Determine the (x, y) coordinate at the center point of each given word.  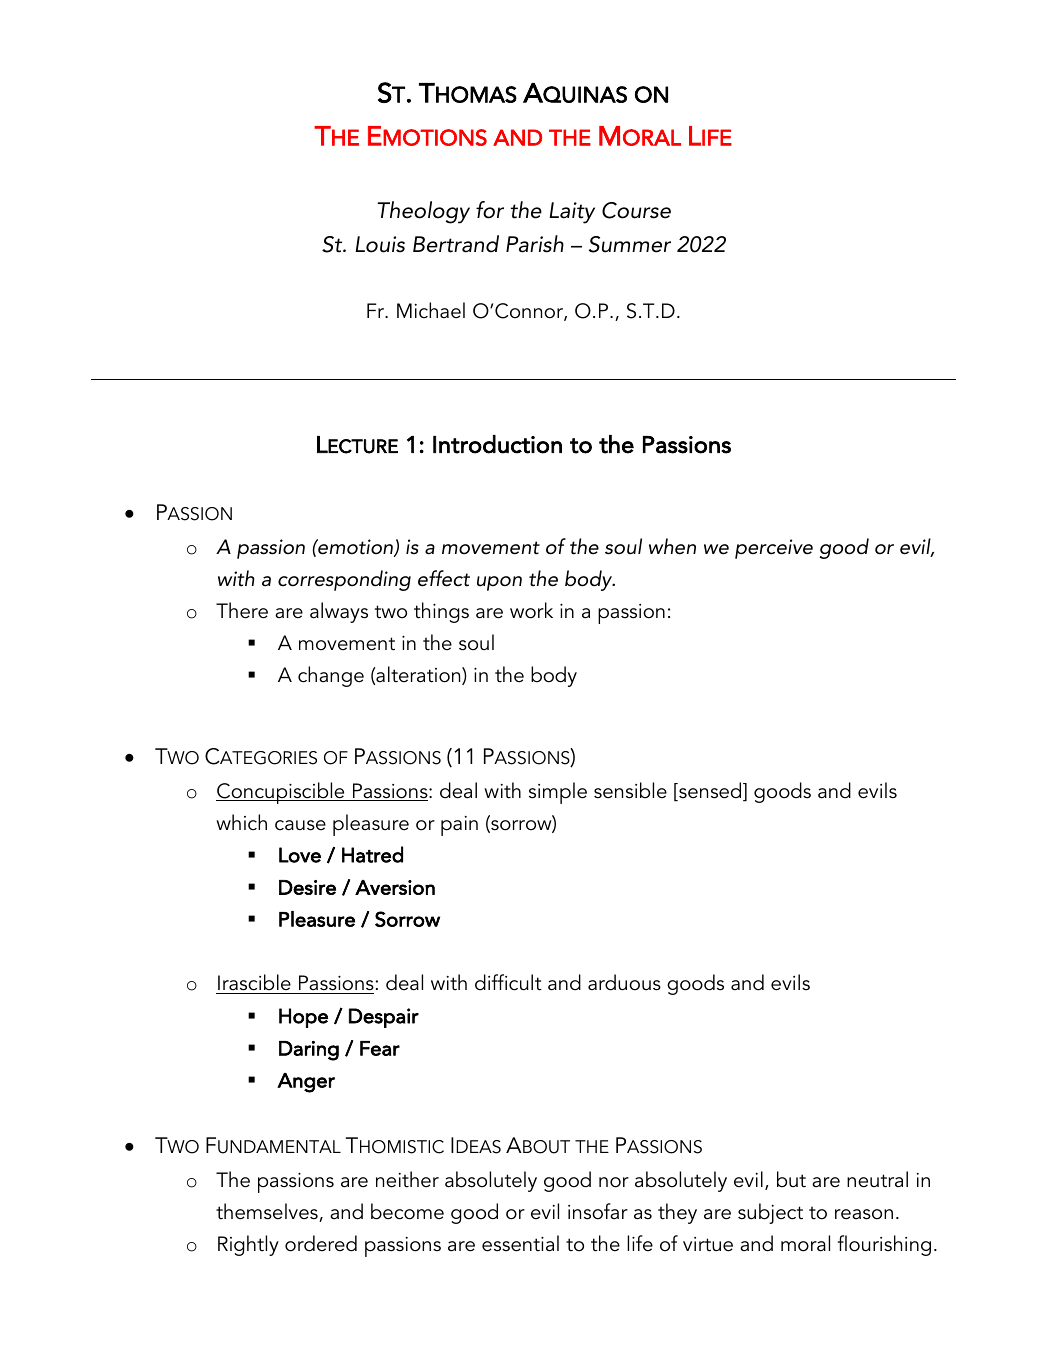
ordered (321, 1243)
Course (636, 210)
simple (558, 793)
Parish (535, 244)
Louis (380, 244)
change (331, 676)
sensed (710, 791)
